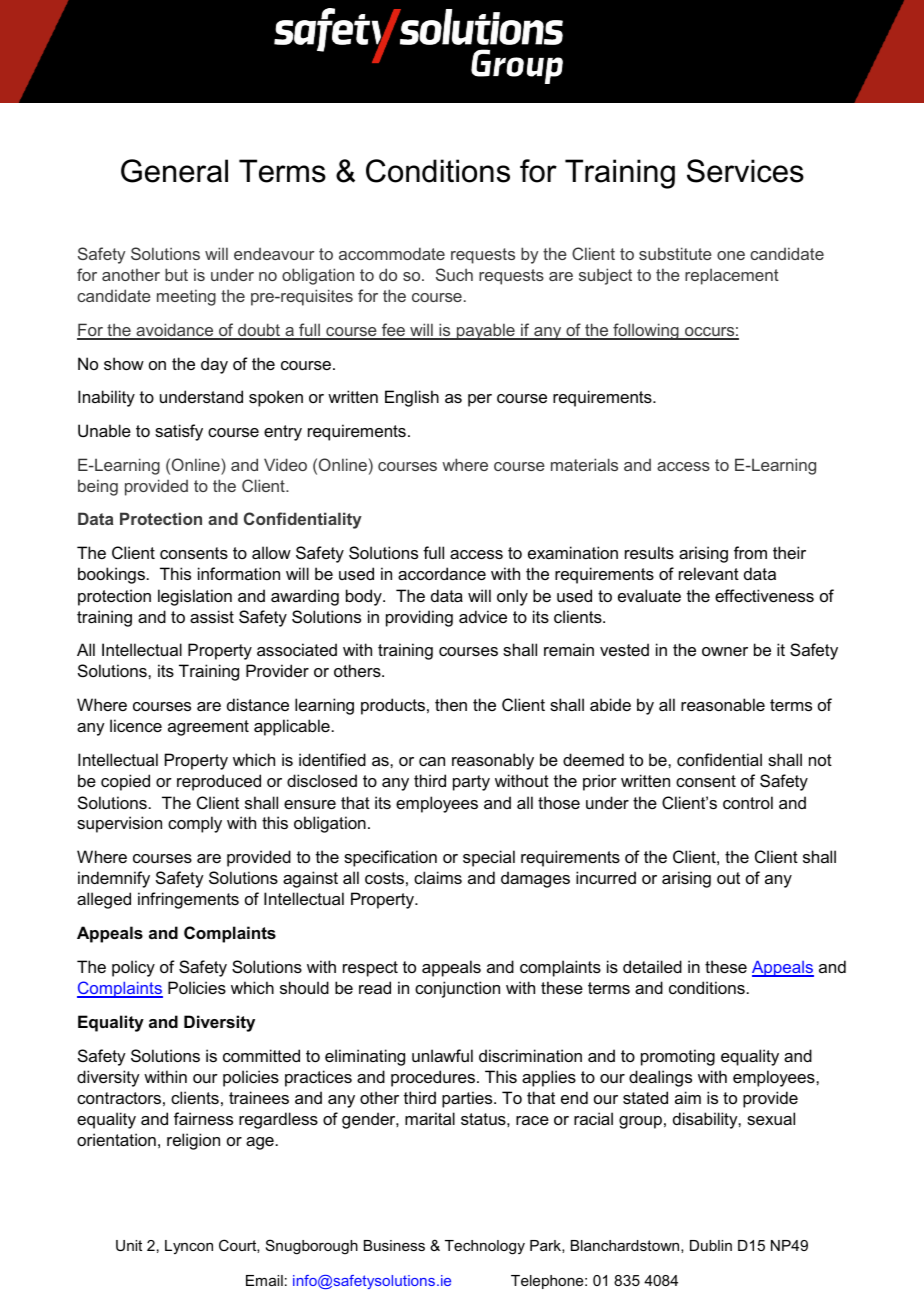  What do you see at coordinates (485, 1247) in the screenshot?
I see `Technology` at bounding box center [485, 1247].
